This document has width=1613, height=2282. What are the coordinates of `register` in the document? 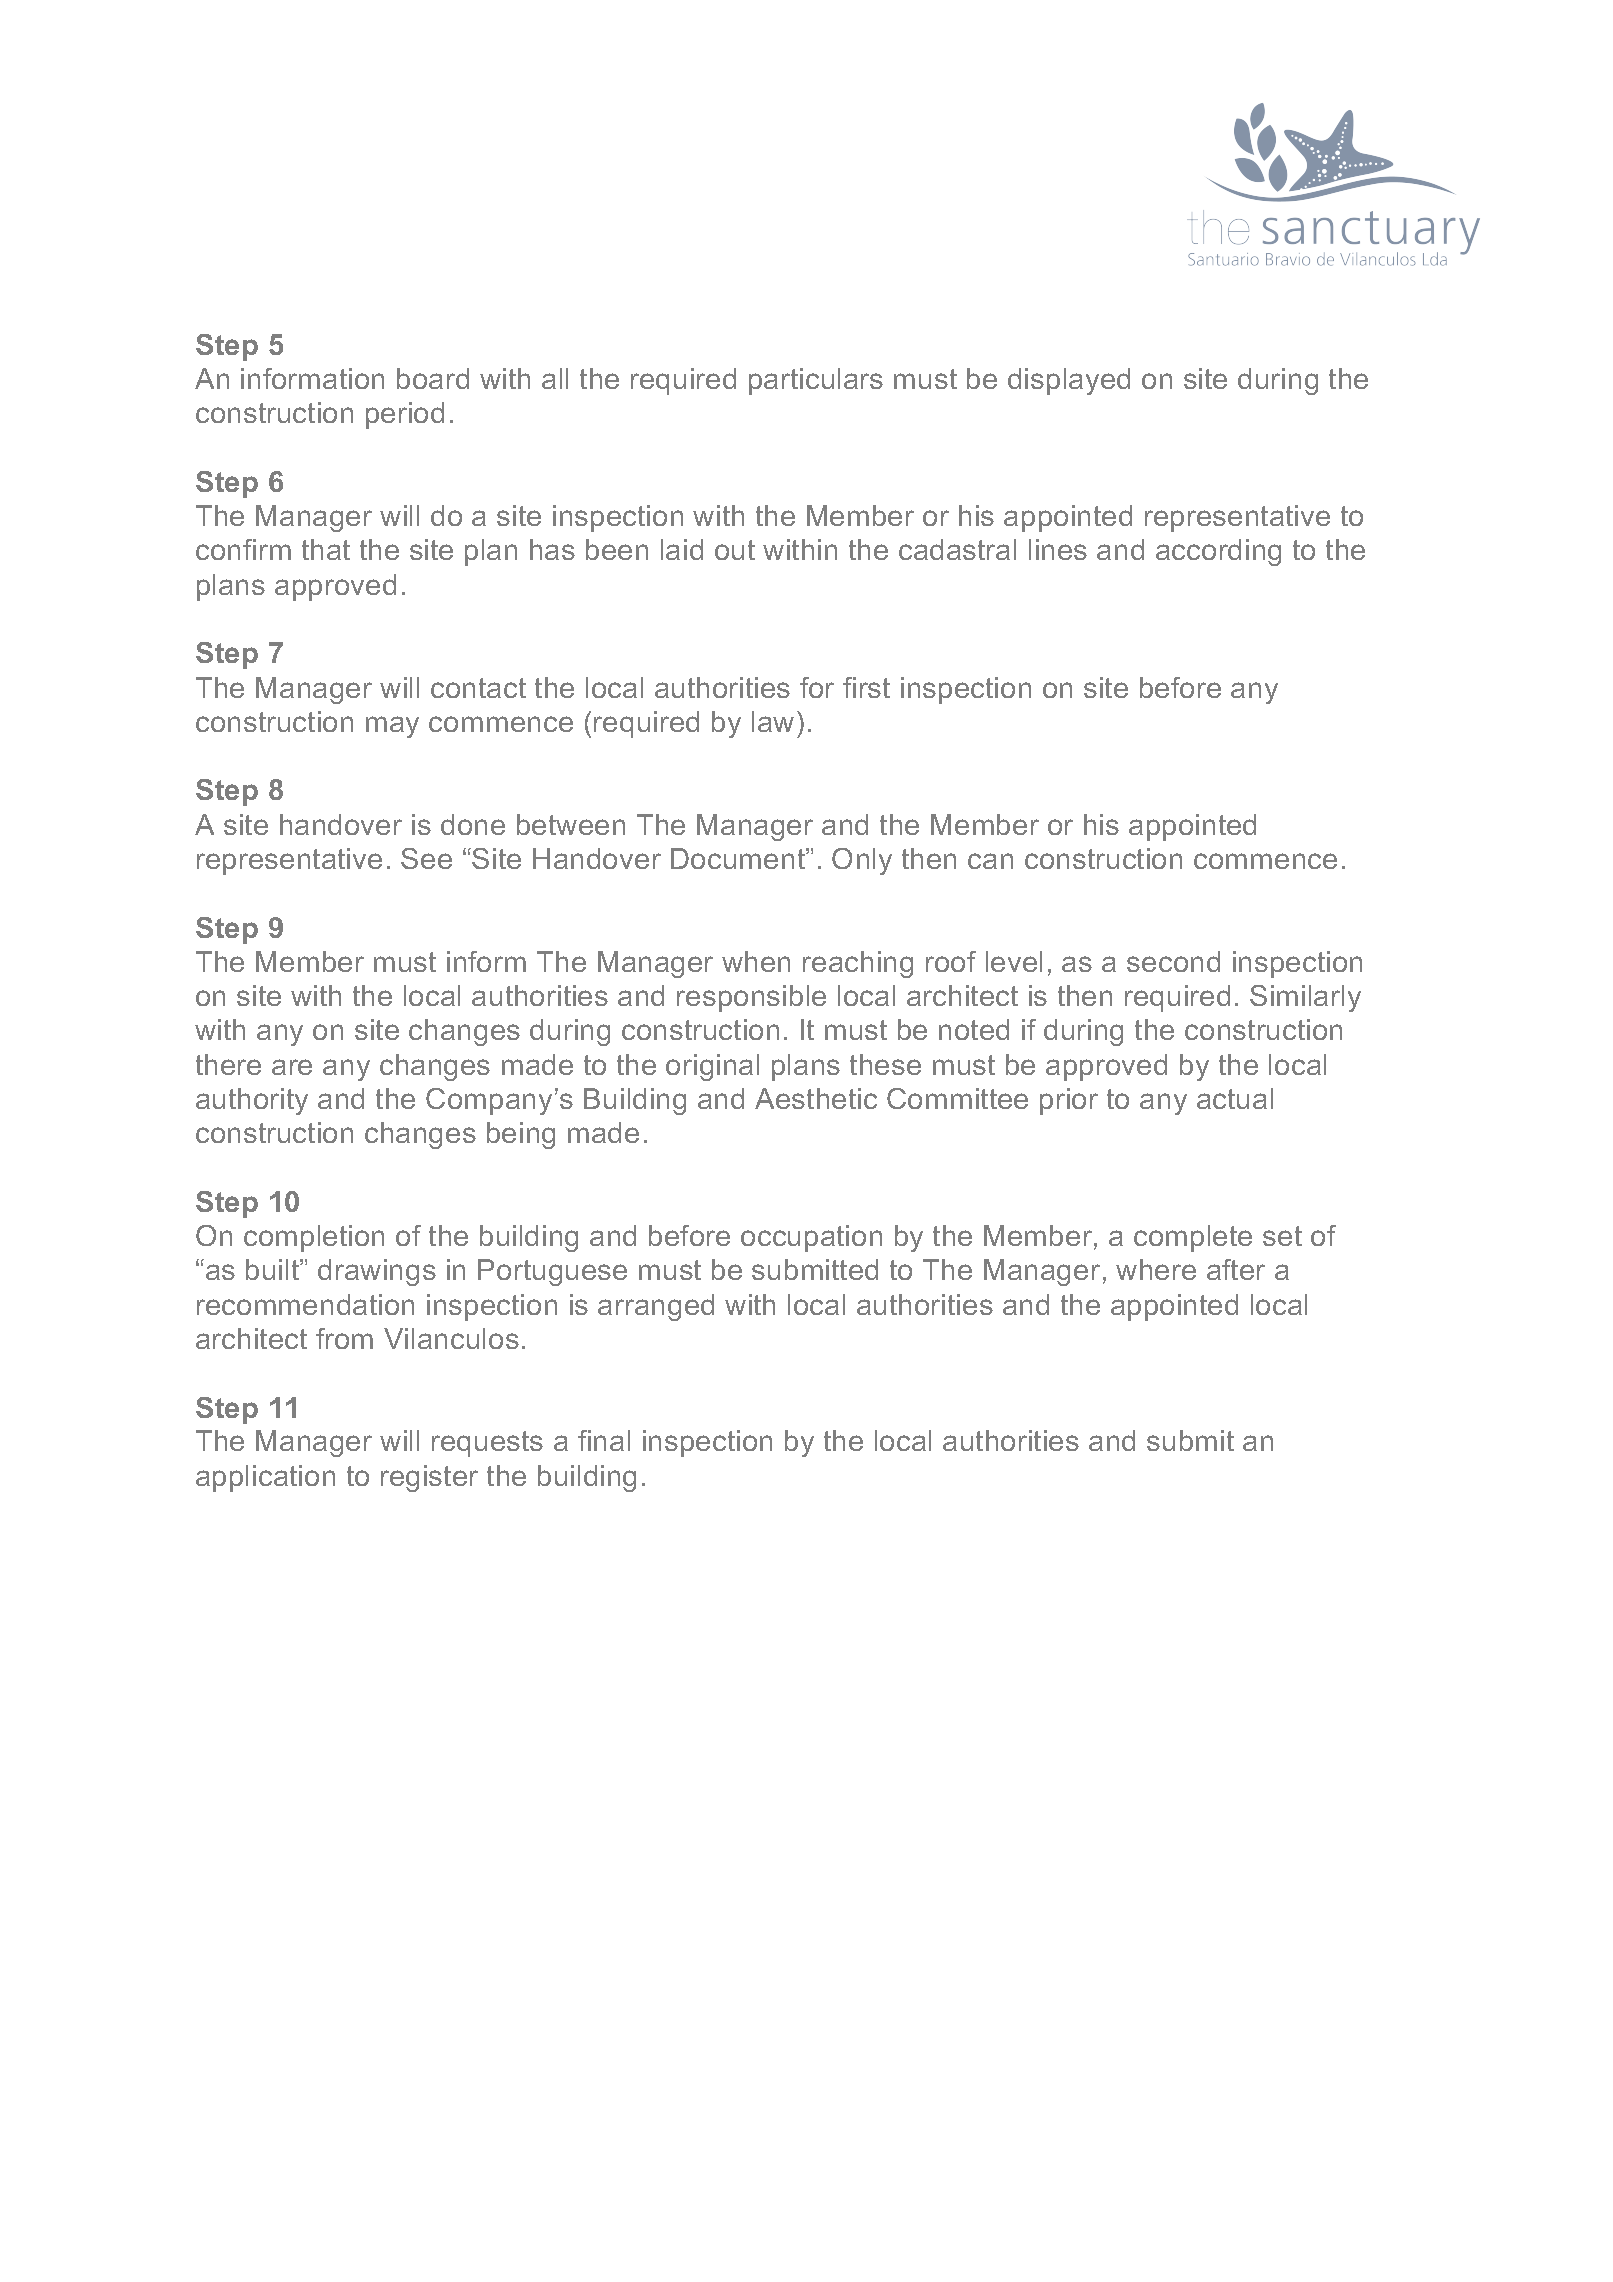 It's located at (429, 1478).
